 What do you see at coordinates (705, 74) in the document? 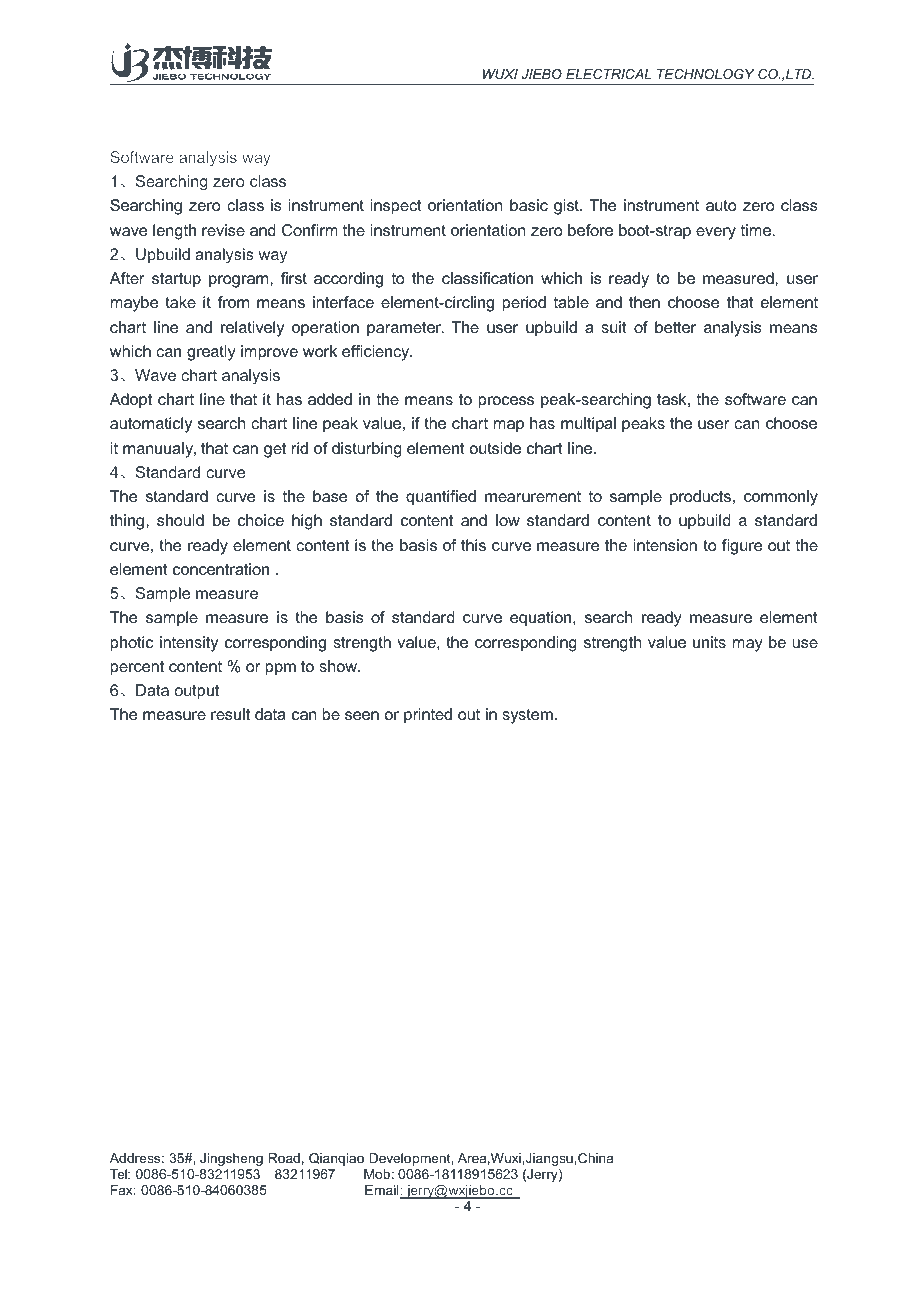
I see `TECHNOLOGY` at bounding box center [705, 74].
